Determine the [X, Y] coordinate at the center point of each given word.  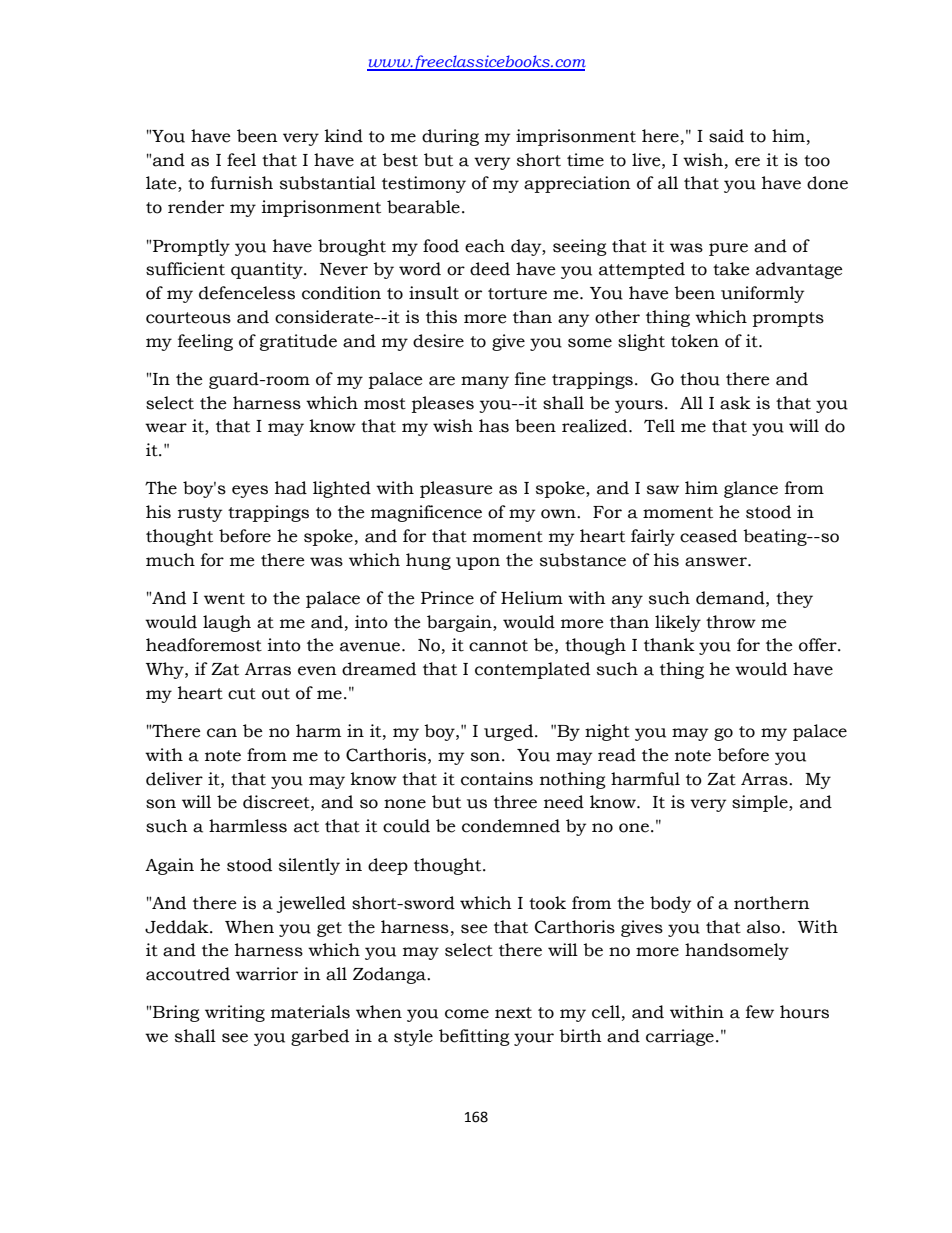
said [726, 136]
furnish [242, 183]
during [450, 137]
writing [235, 1013]
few [760, 1012]
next [513, 1013]
